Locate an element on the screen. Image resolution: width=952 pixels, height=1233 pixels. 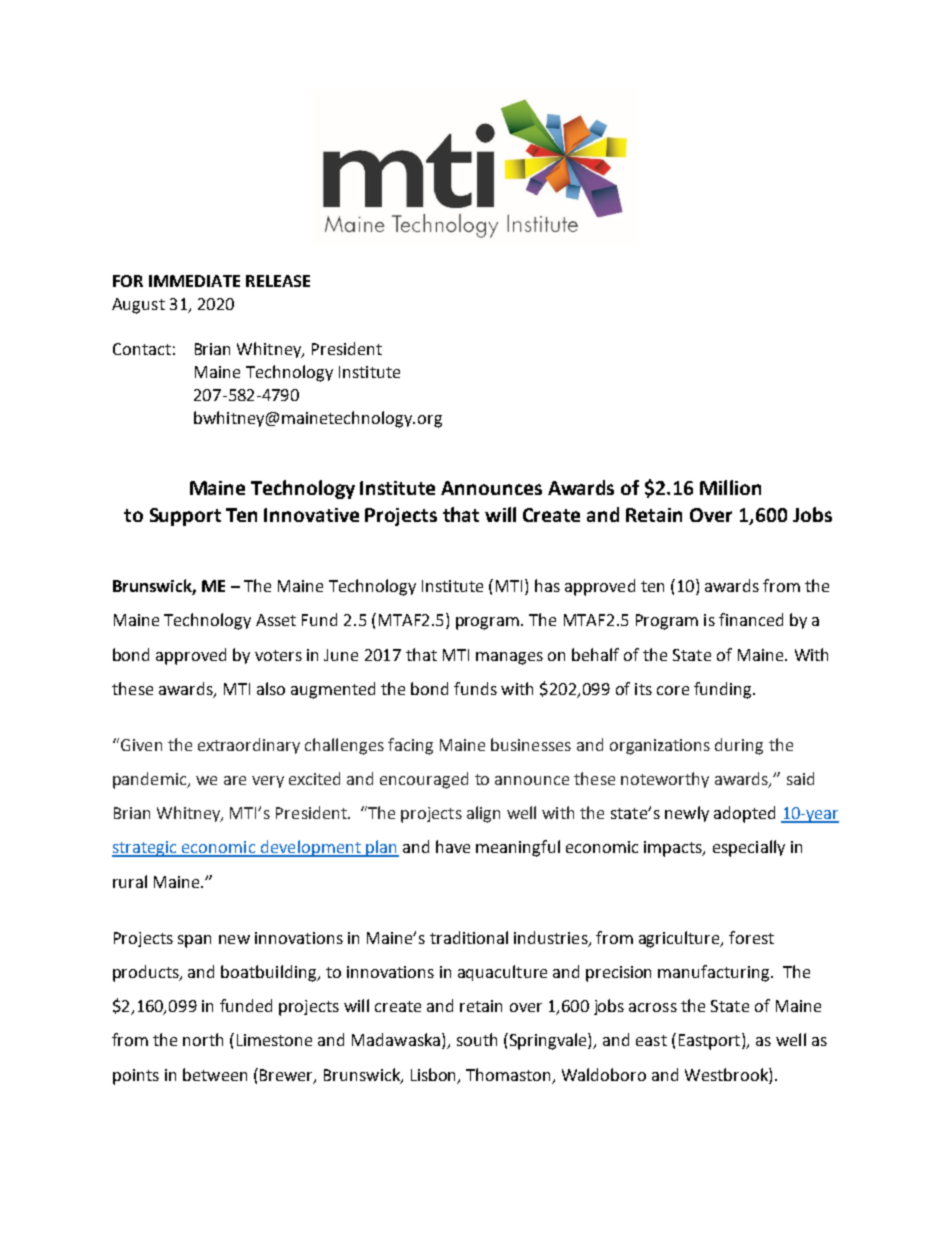
strategic is located at coordinates (146, 849).
